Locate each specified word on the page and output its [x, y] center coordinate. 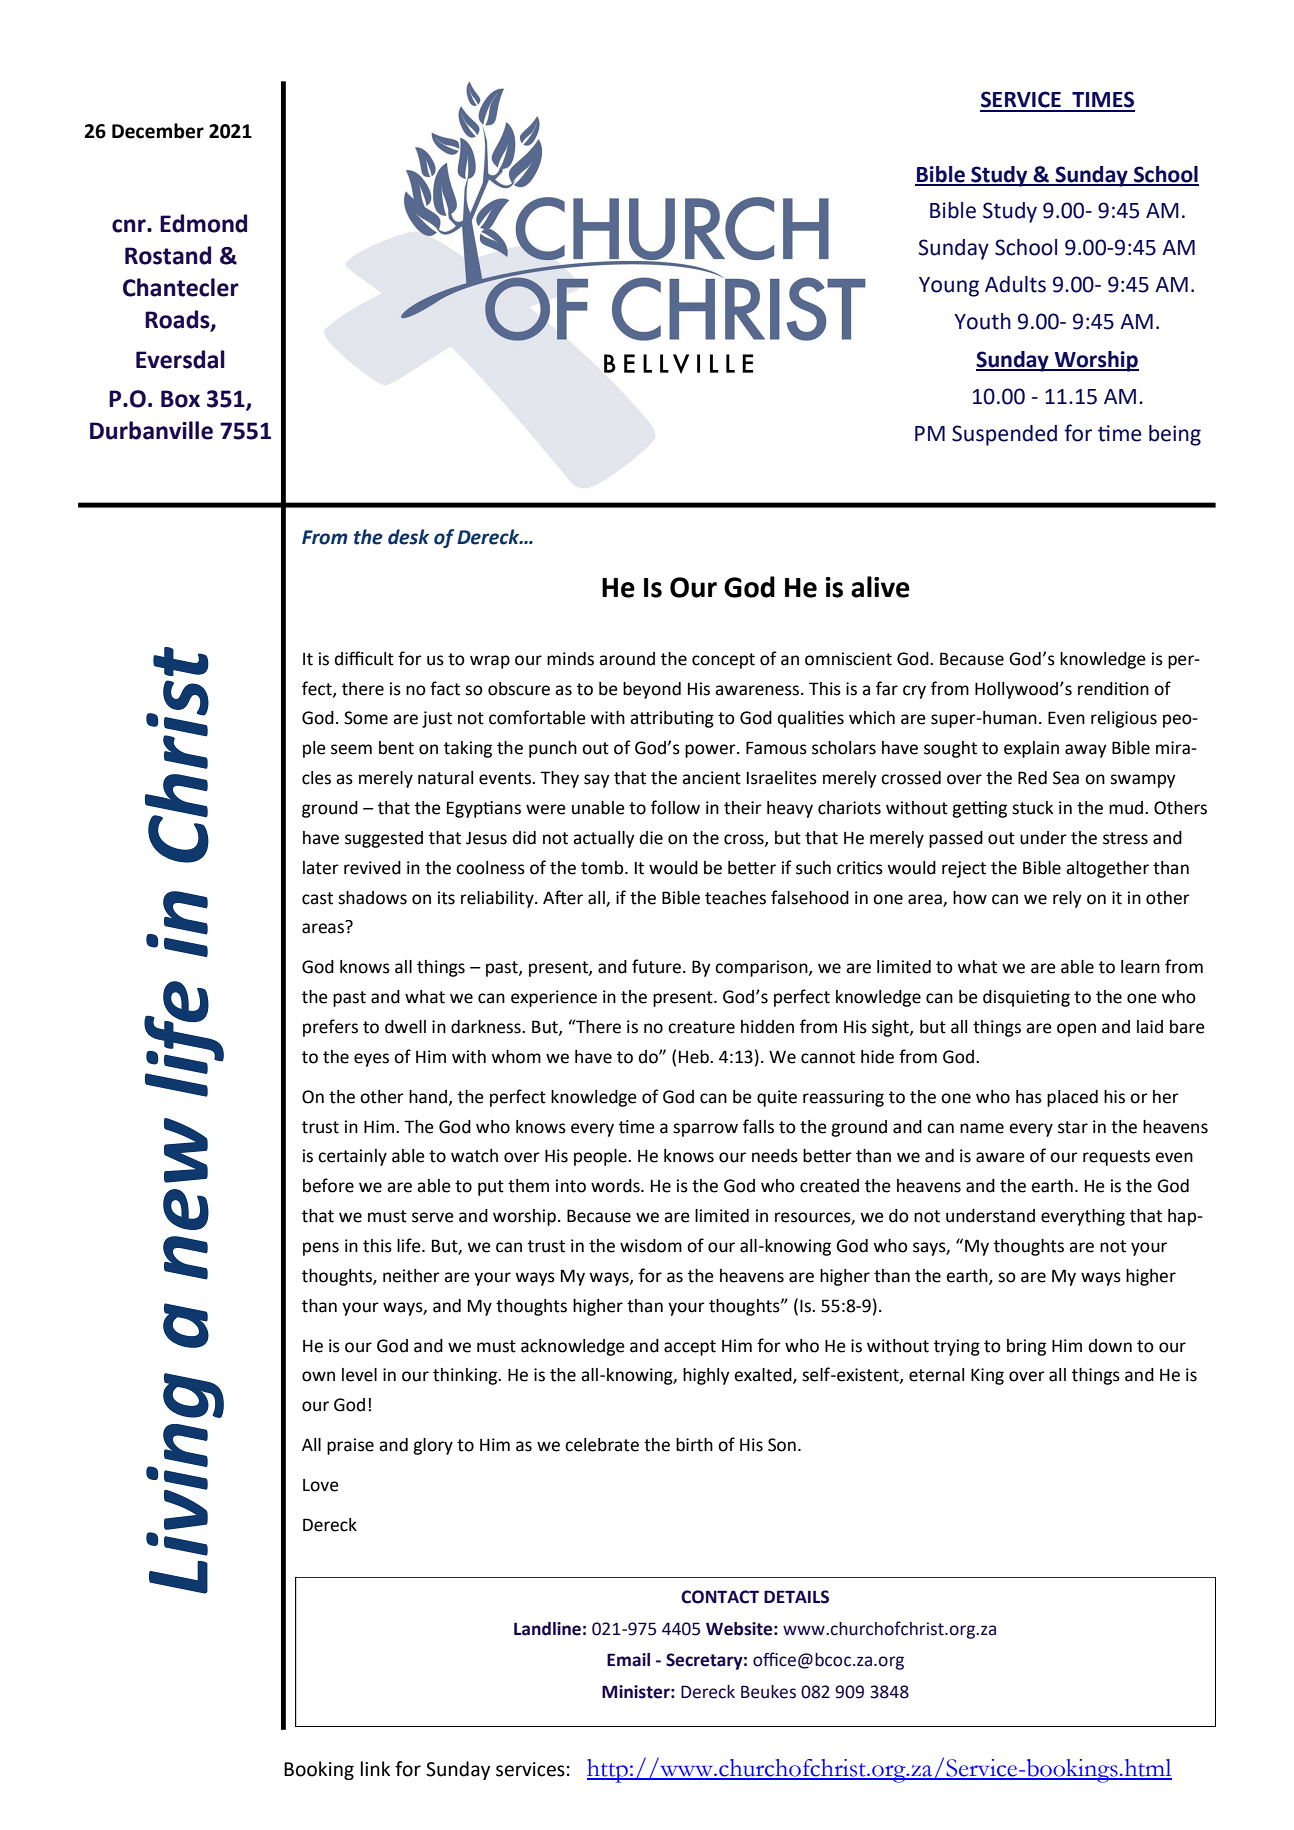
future [656, 966]
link [375, 1768]
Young [949, 287]
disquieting [1026, 998]
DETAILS [796, 1597]
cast [317, 898]
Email [628, 1660]
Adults [1015, 284]
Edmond [203, 223]
